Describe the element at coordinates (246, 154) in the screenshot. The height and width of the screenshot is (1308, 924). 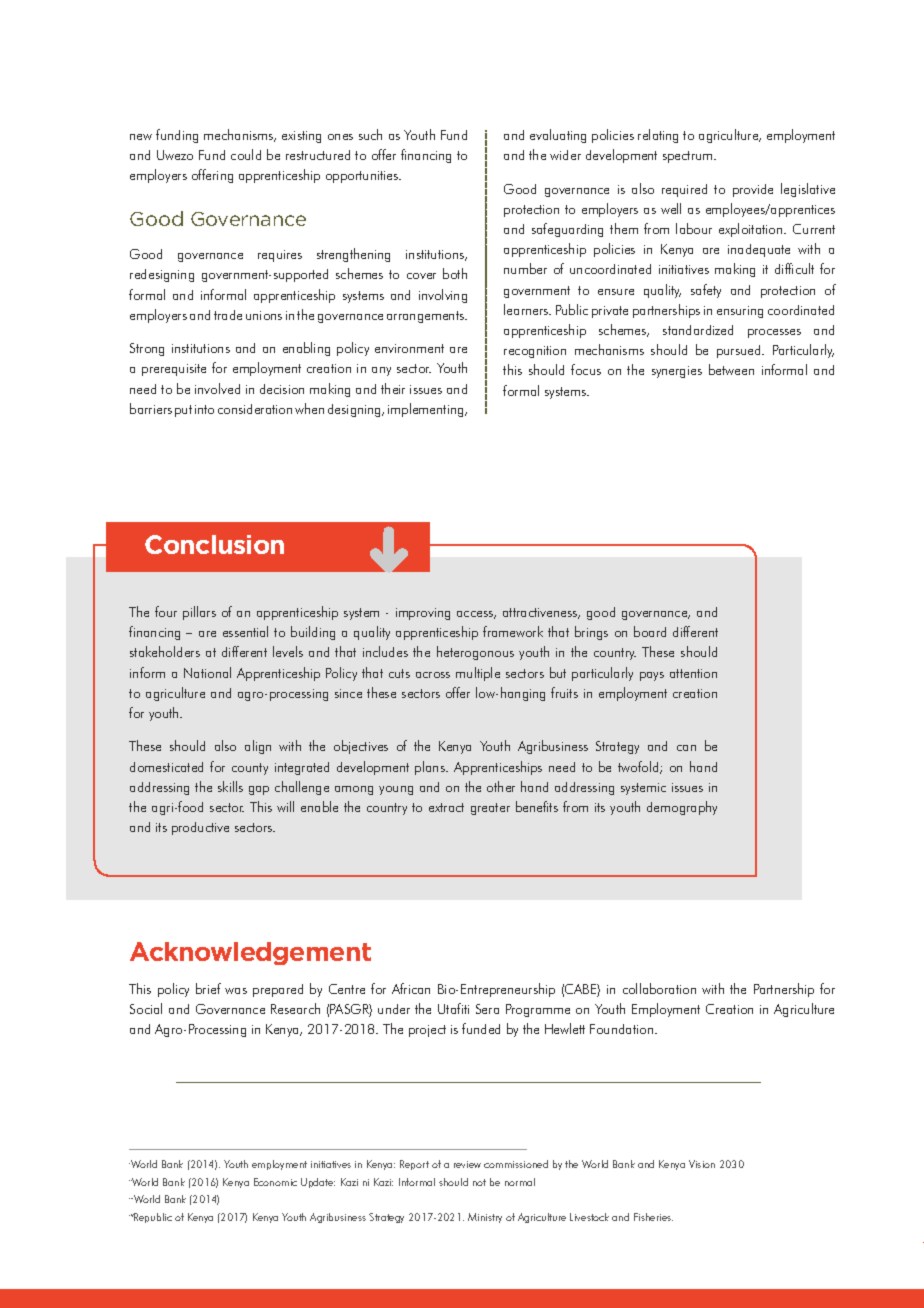
I see `could` at that location.
